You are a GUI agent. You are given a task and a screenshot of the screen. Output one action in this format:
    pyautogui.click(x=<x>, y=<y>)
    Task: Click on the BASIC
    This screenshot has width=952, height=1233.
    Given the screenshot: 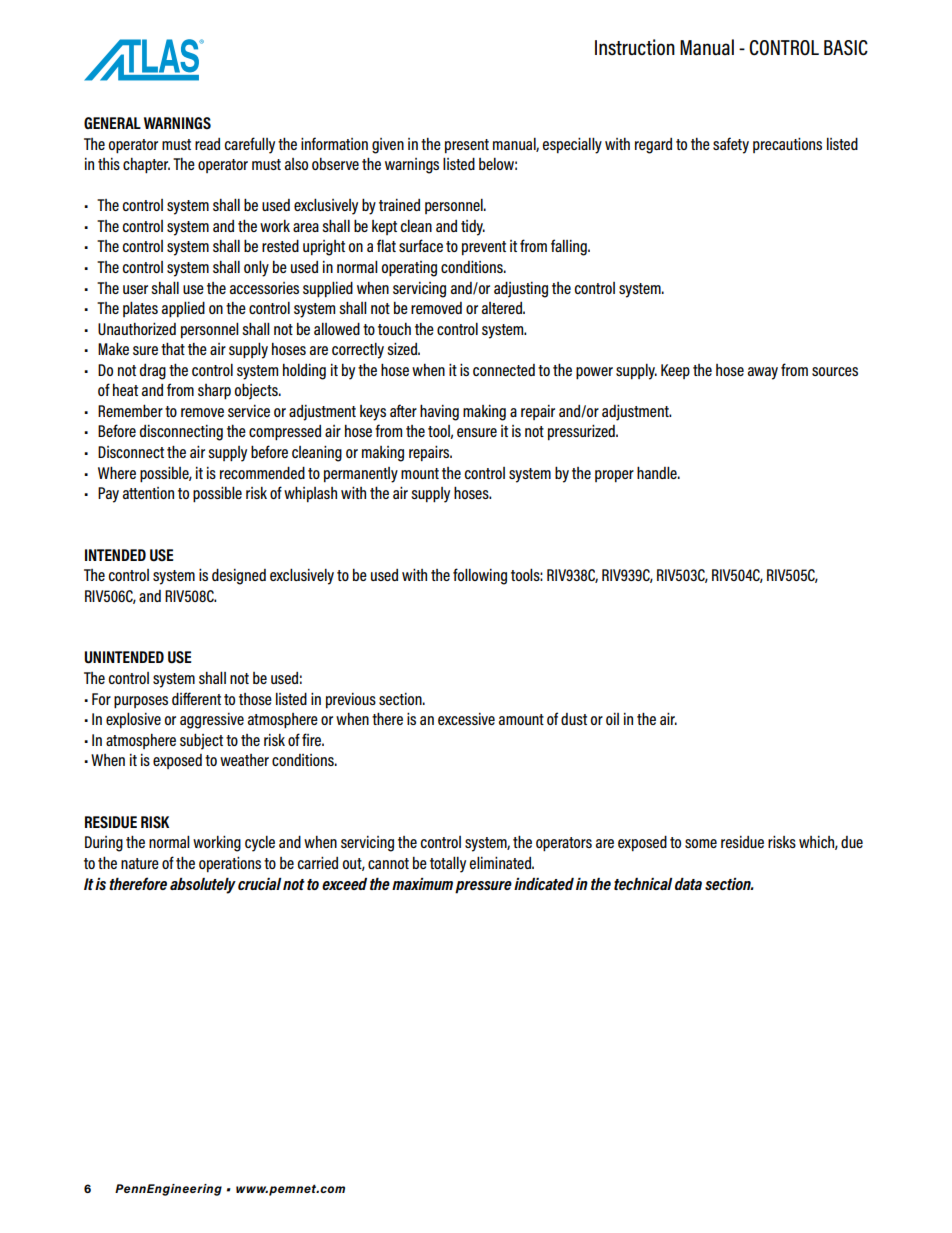 What is the action you would take?
    pyautogui.click(x=846, y=48)
